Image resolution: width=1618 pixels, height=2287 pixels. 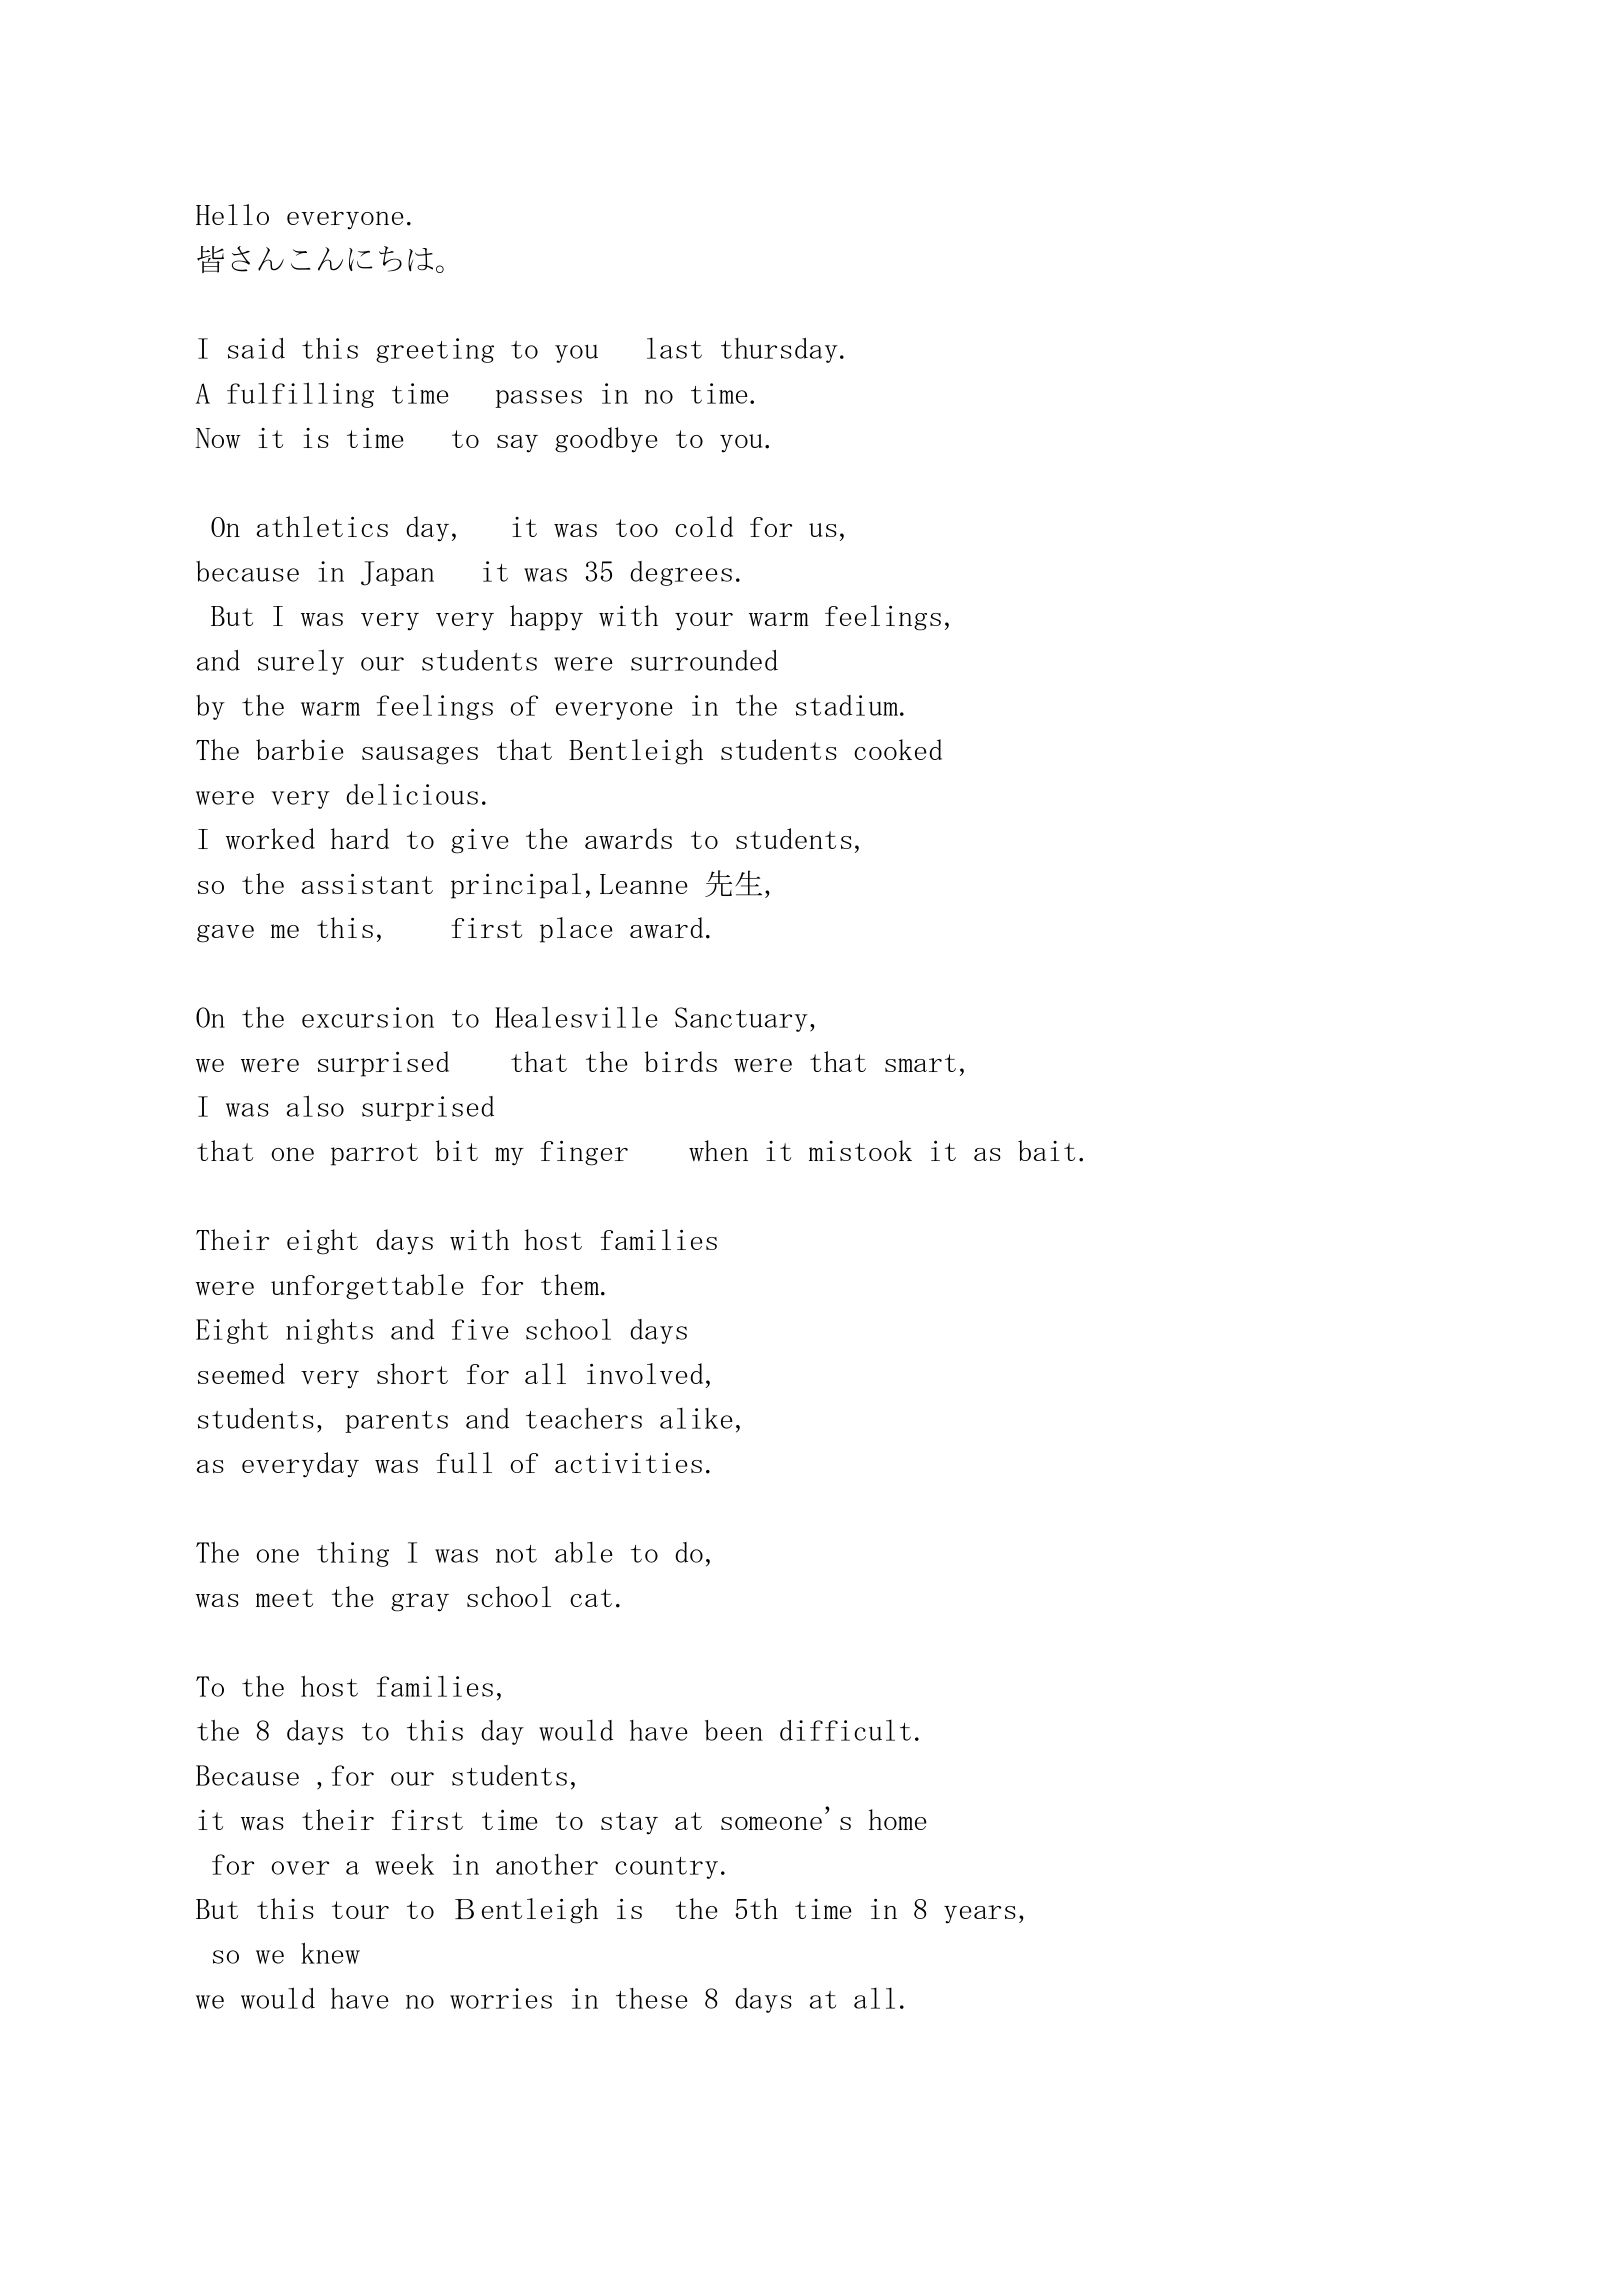 What do you see at coordinates (674, 348) in the screenshot?
I see `last` at bounding box center [674, 348].
